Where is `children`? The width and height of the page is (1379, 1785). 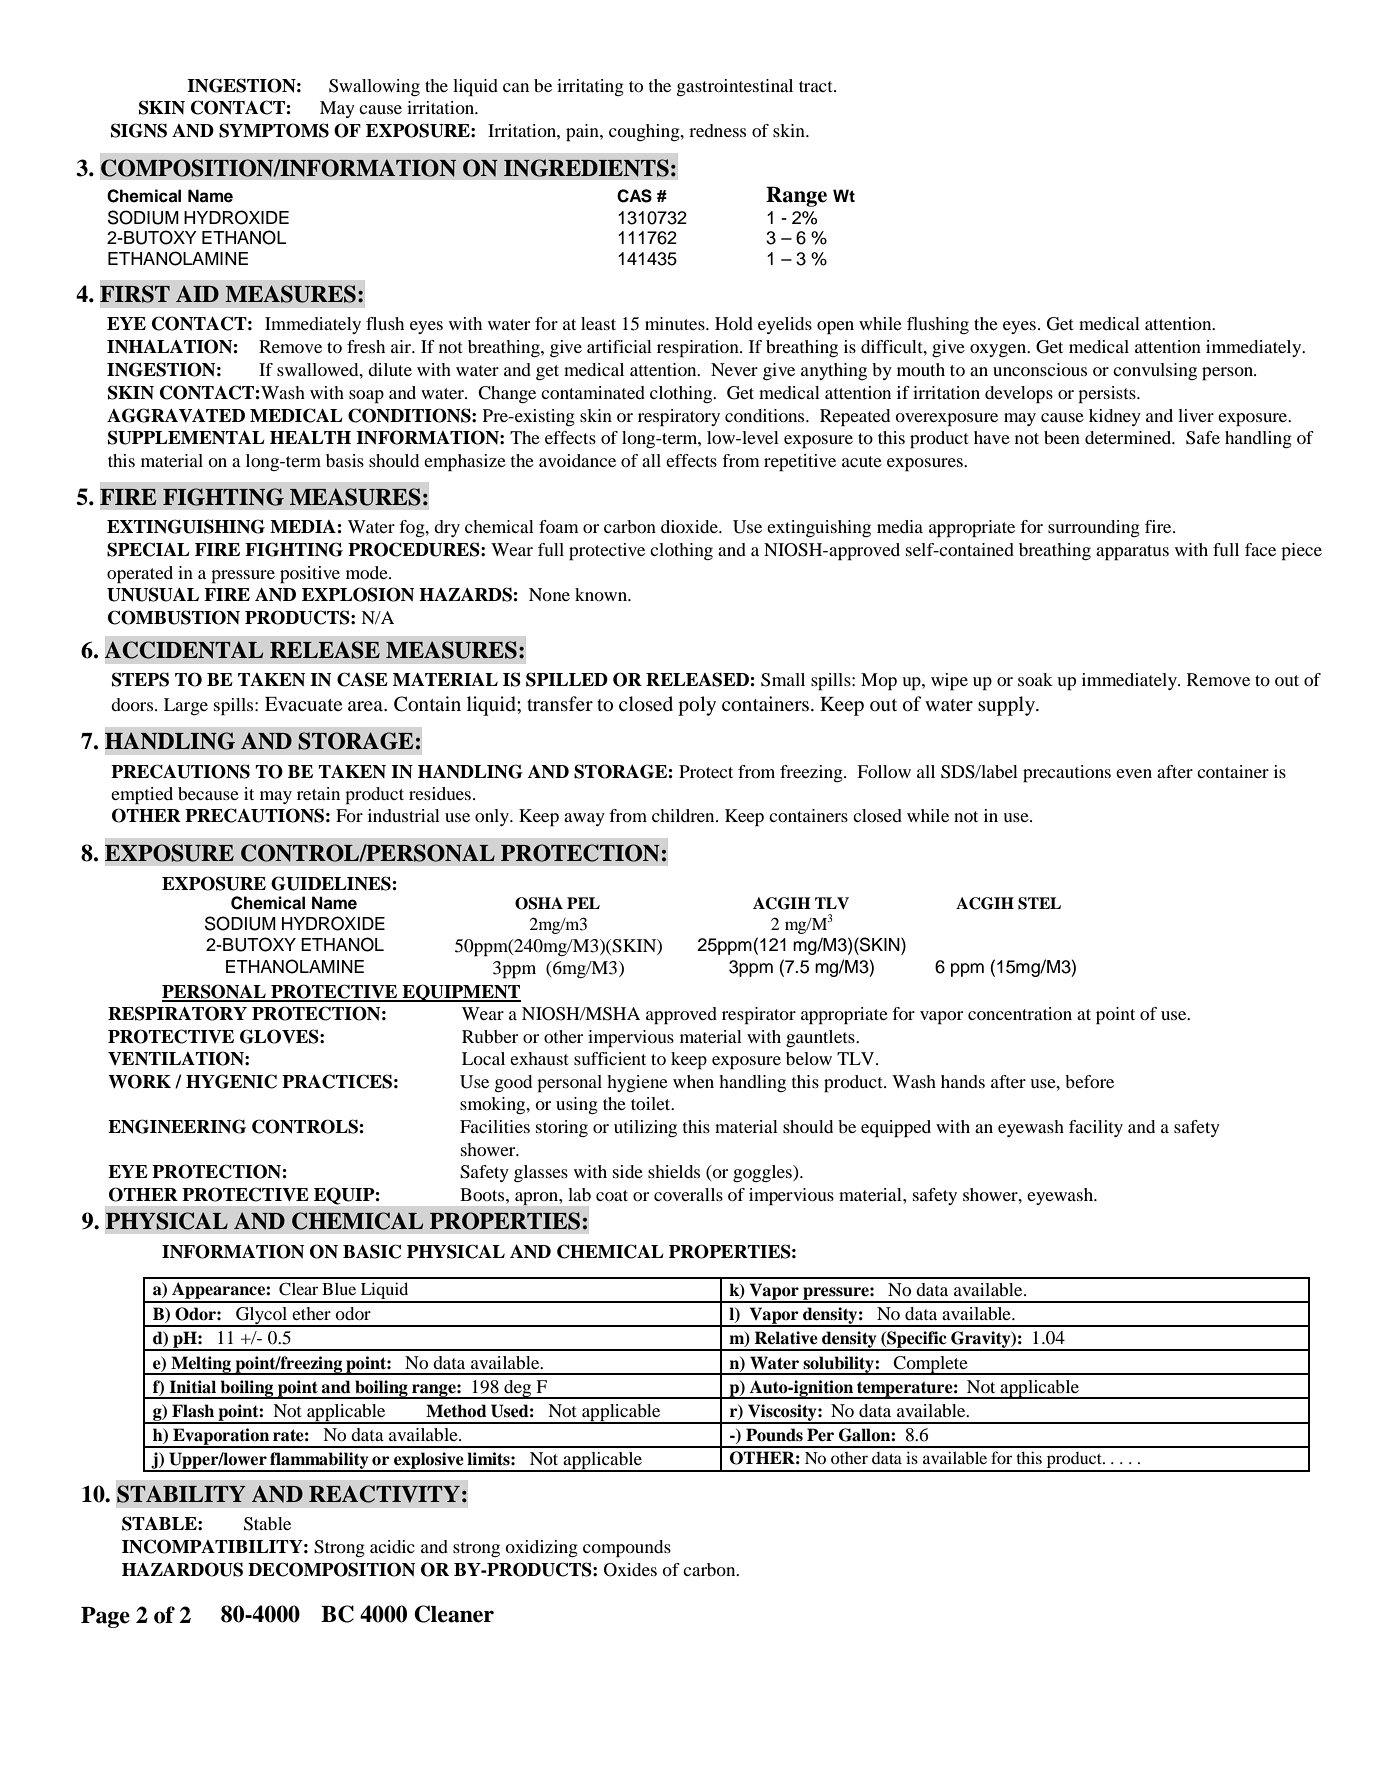 children is located at coordinates (684, 815).
